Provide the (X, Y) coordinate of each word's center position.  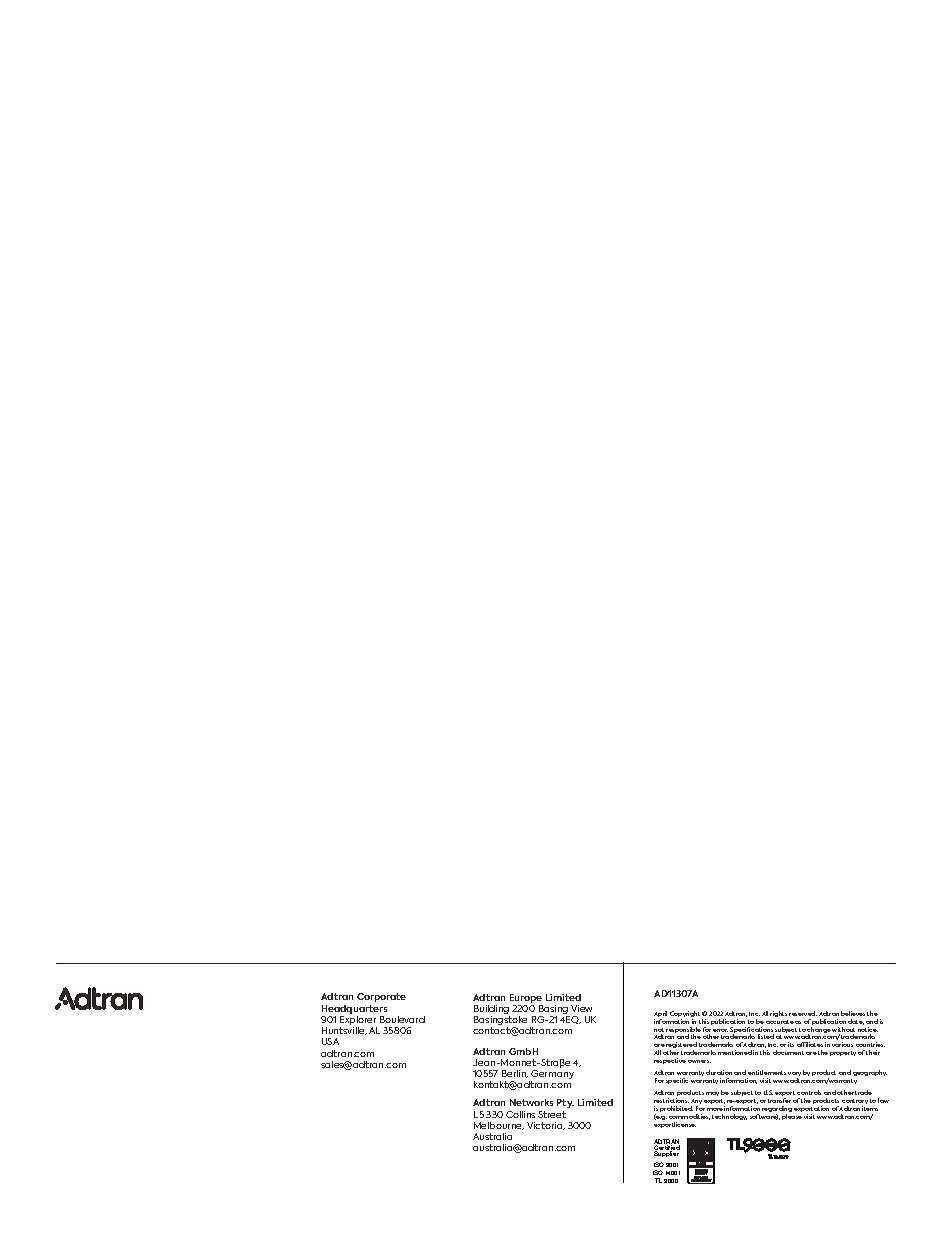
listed (766, 1036)
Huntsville (344, 1031)
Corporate (381, 997)
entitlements (767, 1072)
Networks (531, 1102)
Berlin (515, 1074)
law (883, 1100)
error (720, 1030)
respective (670, 1061)
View (581, 1008)
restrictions (671, 1100)
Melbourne (499, 1126)
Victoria (546, 1126)
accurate (780, 1022)
